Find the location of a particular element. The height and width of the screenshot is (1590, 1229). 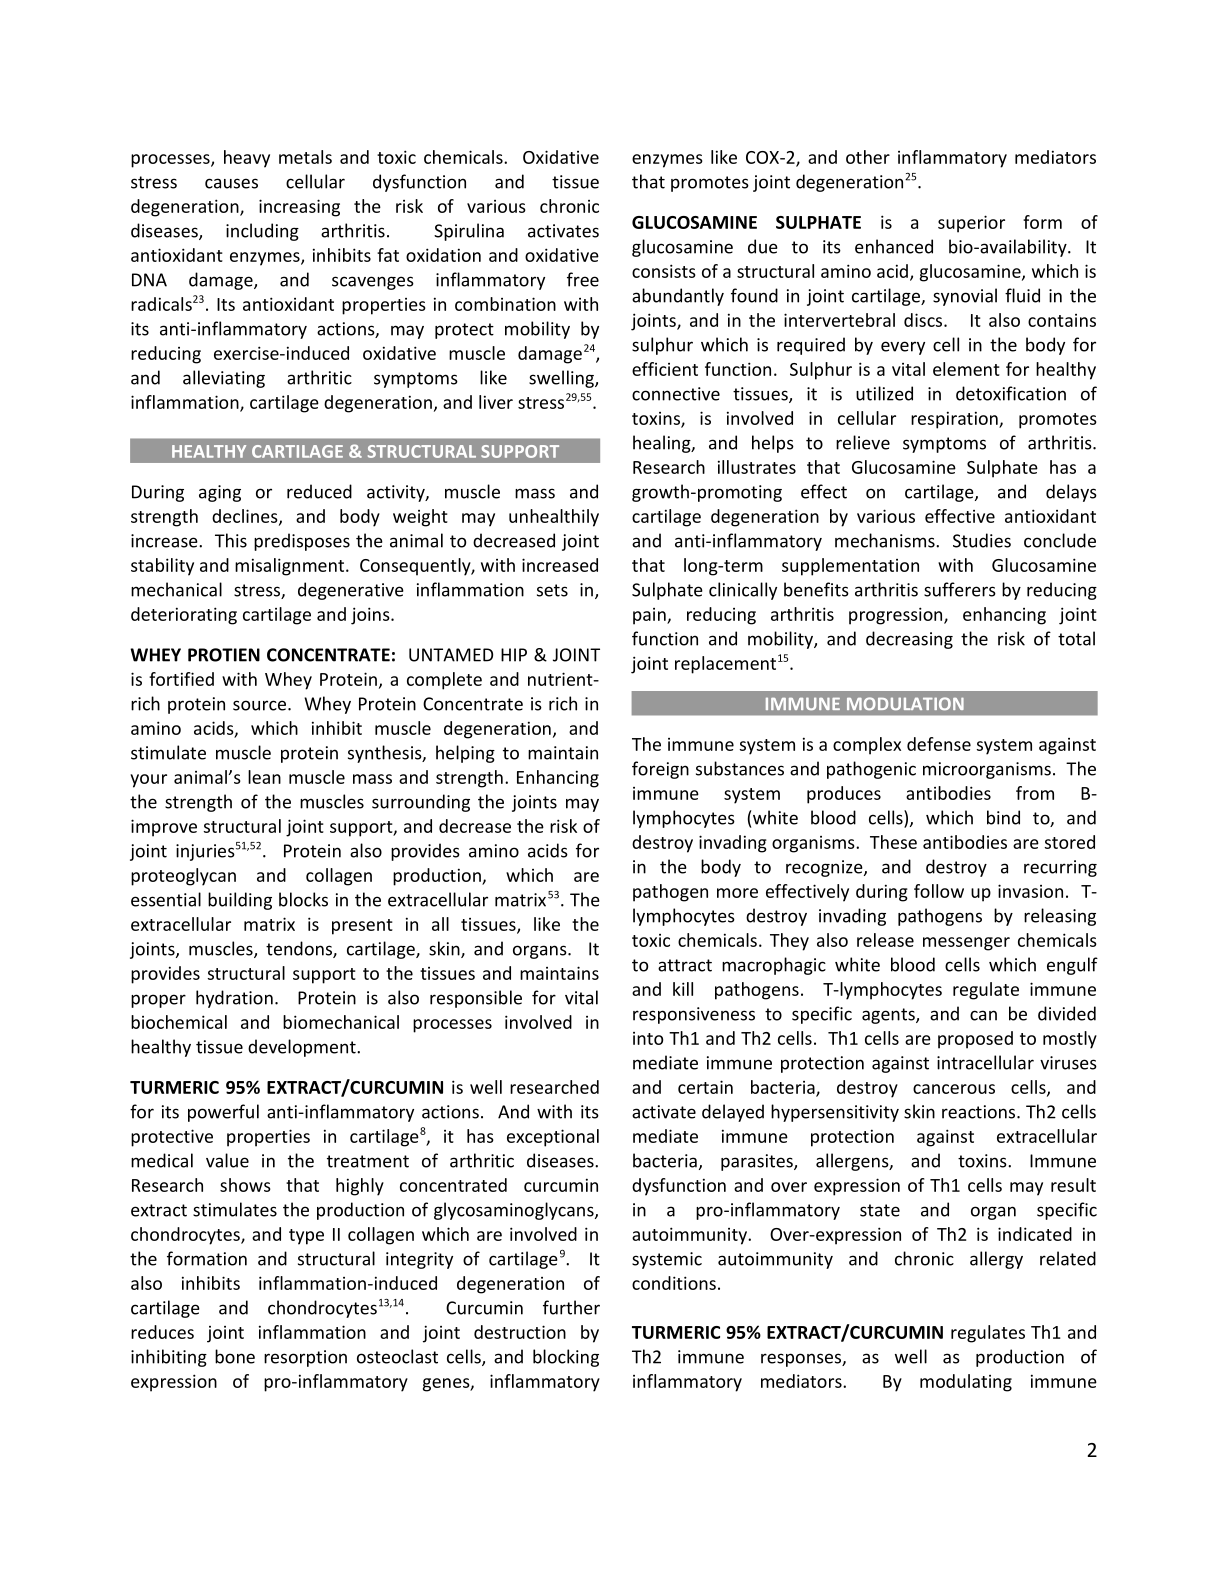

foreign is located at coordinates (660, 770).
